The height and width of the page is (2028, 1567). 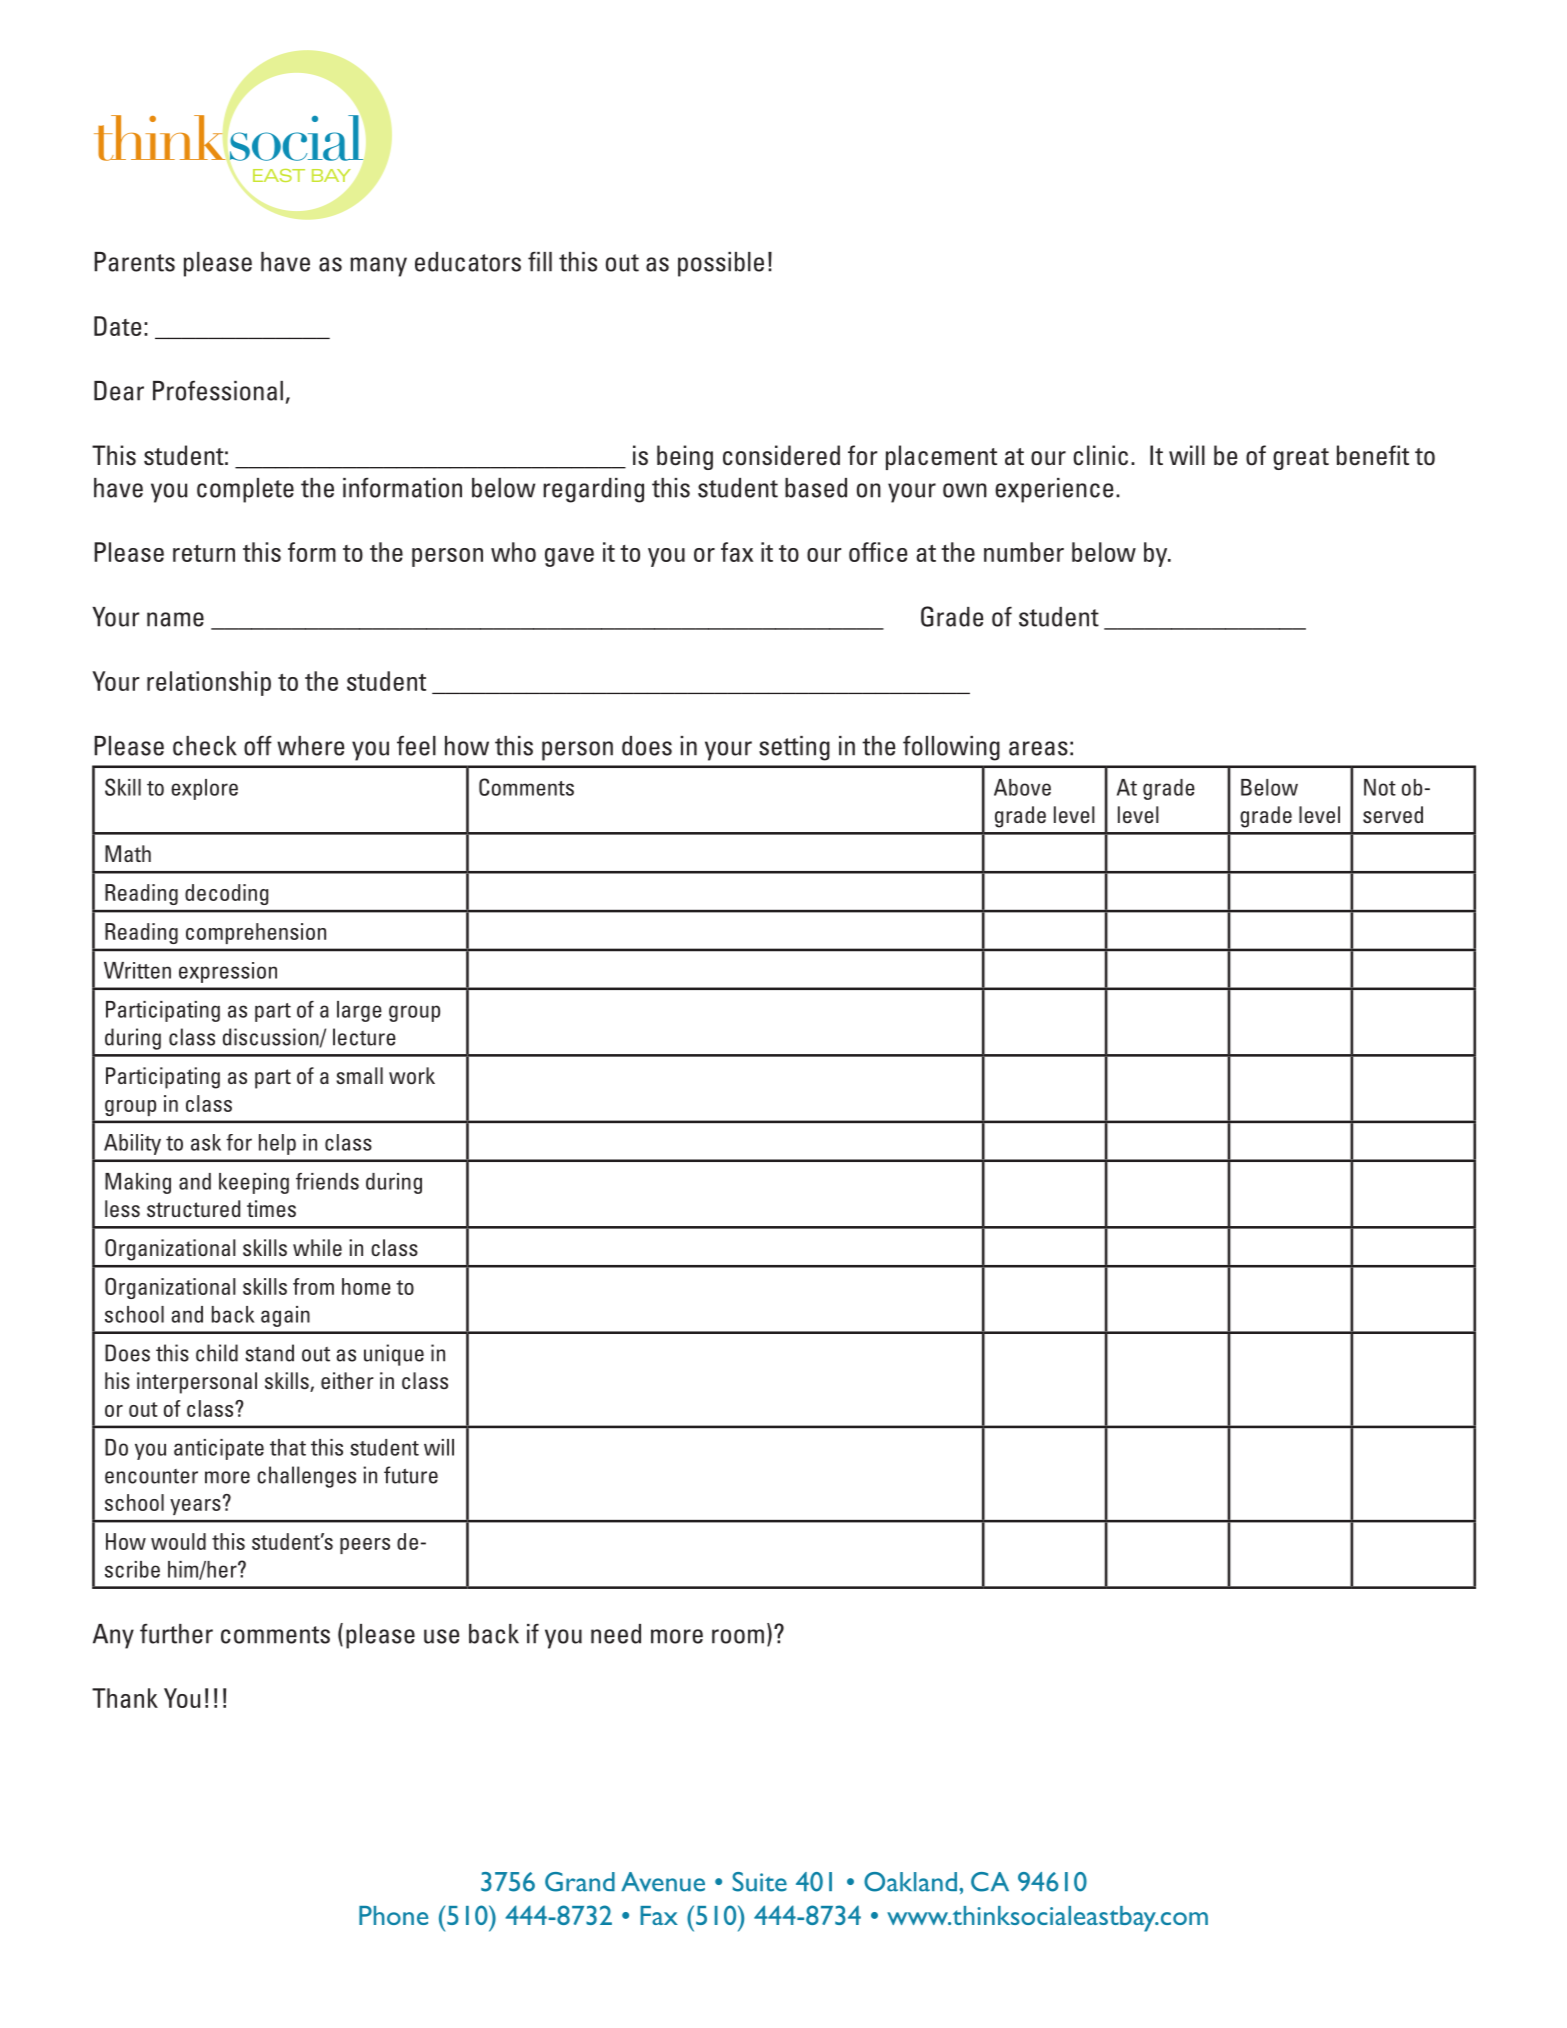 What do you see at coordinates (616, 1634) in the page?
I see `need` at bounding box center [616, 1634].
